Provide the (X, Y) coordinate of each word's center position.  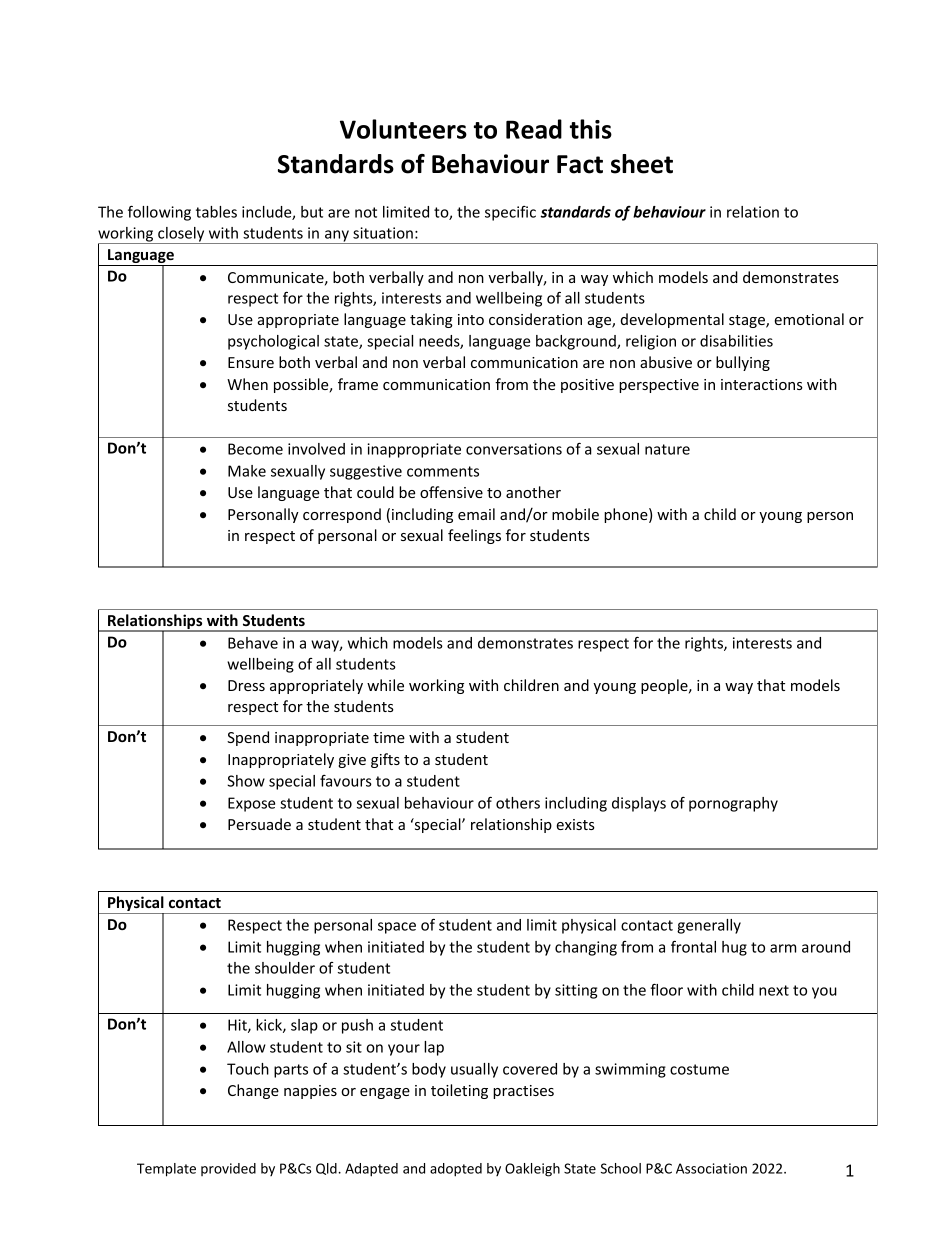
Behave (253, 643)
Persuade (259, 824)
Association (711, 1168)
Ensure (251, 362)
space (397, 928)
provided (228, 1169)
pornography (733, 804)
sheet (642, 164)
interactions (762, 384)
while (385, 685)
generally (709, 926)
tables (216, 212)
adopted (456, 1170)
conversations (514, 449)
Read (534, 129)
